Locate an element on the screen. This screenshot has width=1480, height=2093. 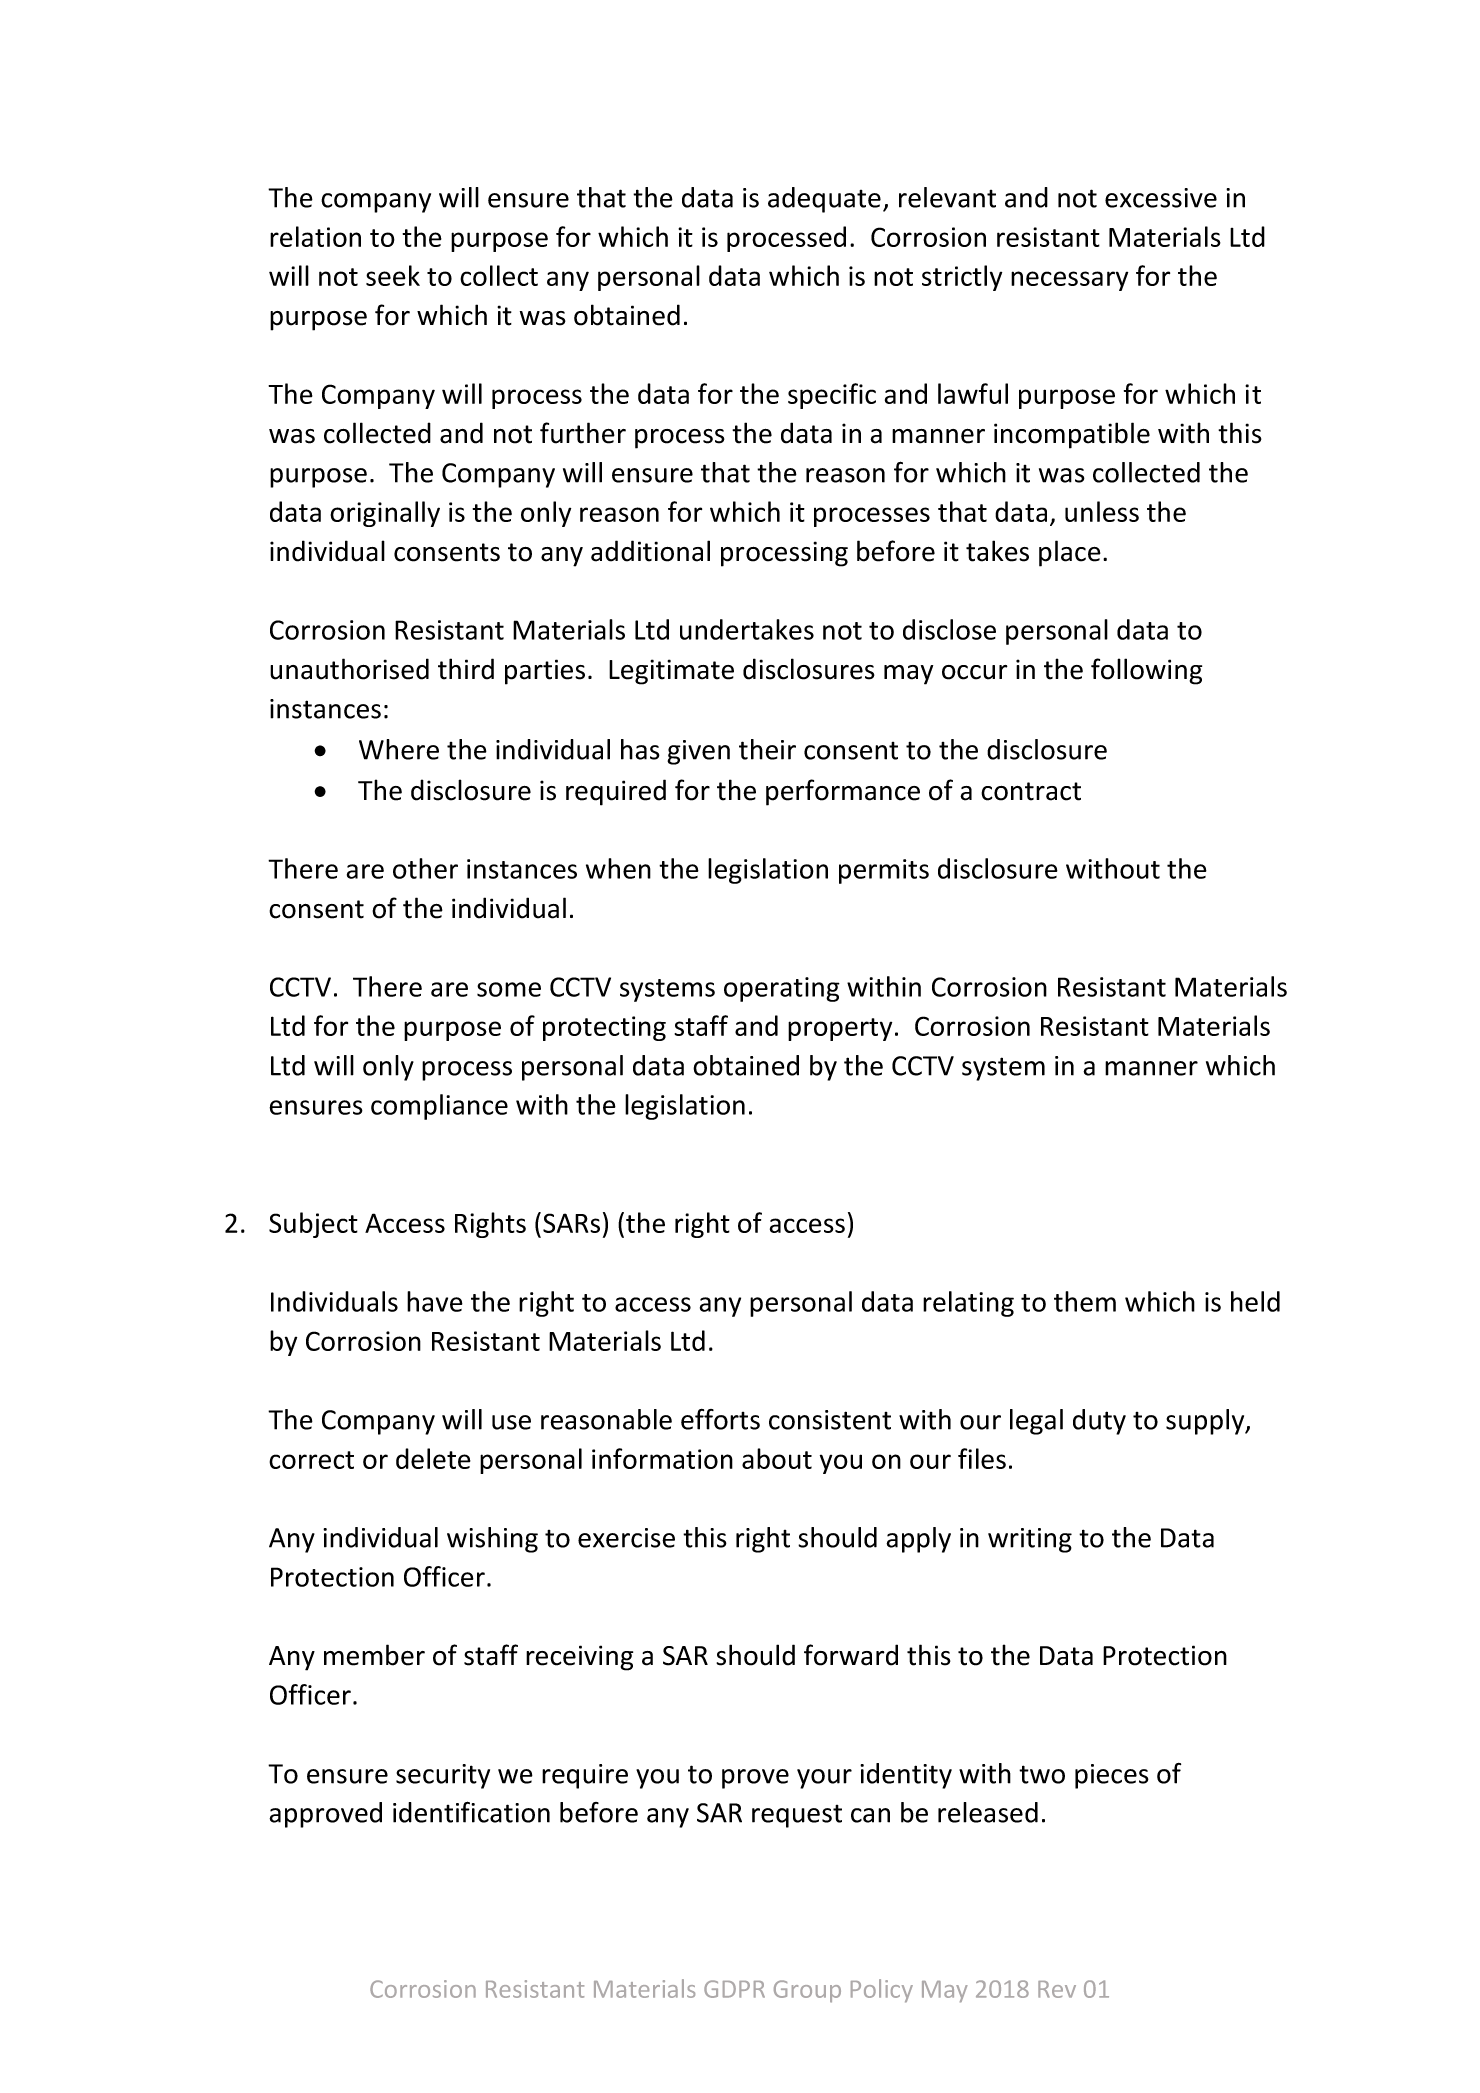
operating is located at coordinates (782, 989).
